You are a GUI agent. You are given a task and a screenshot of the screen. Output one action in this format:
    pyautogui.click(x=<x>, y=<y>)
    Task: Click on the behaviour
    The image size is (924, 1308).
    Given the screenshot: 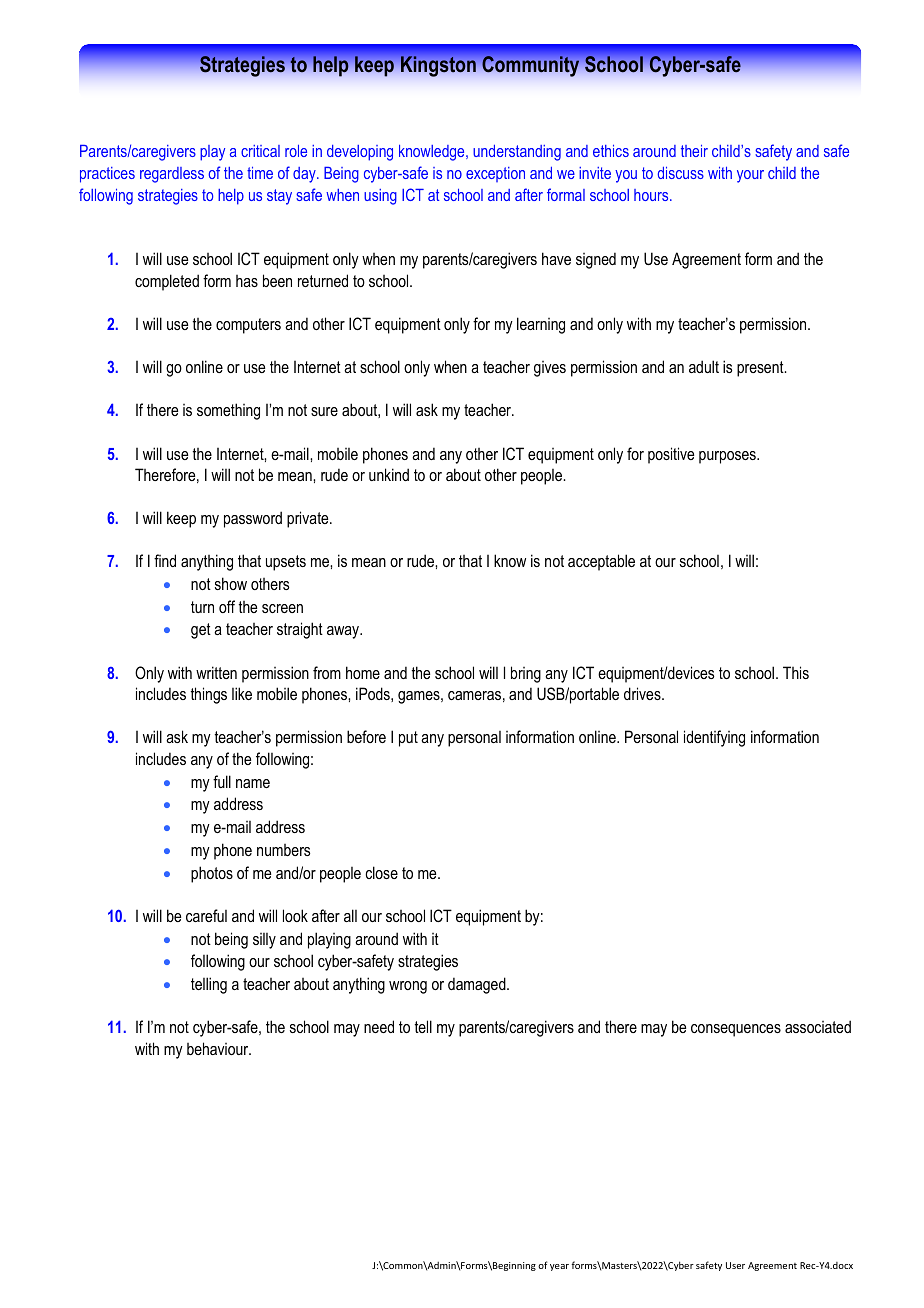 What is the action you would take?
    pyautogui.click(x=219, y=1048)
